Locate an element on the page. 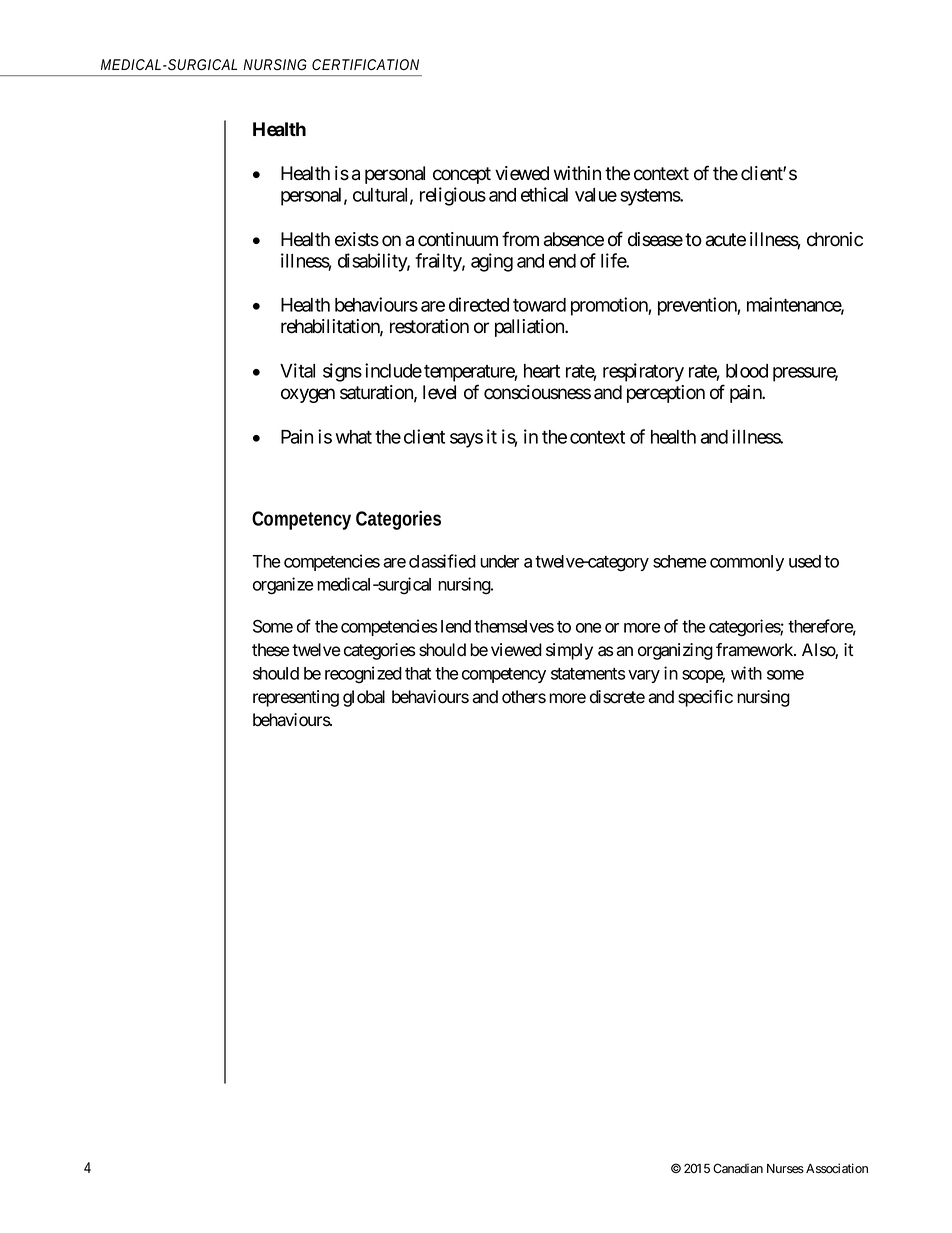 The height and width of the image is (1233, 952). Canadian is located at coordinates (738, 1168).
